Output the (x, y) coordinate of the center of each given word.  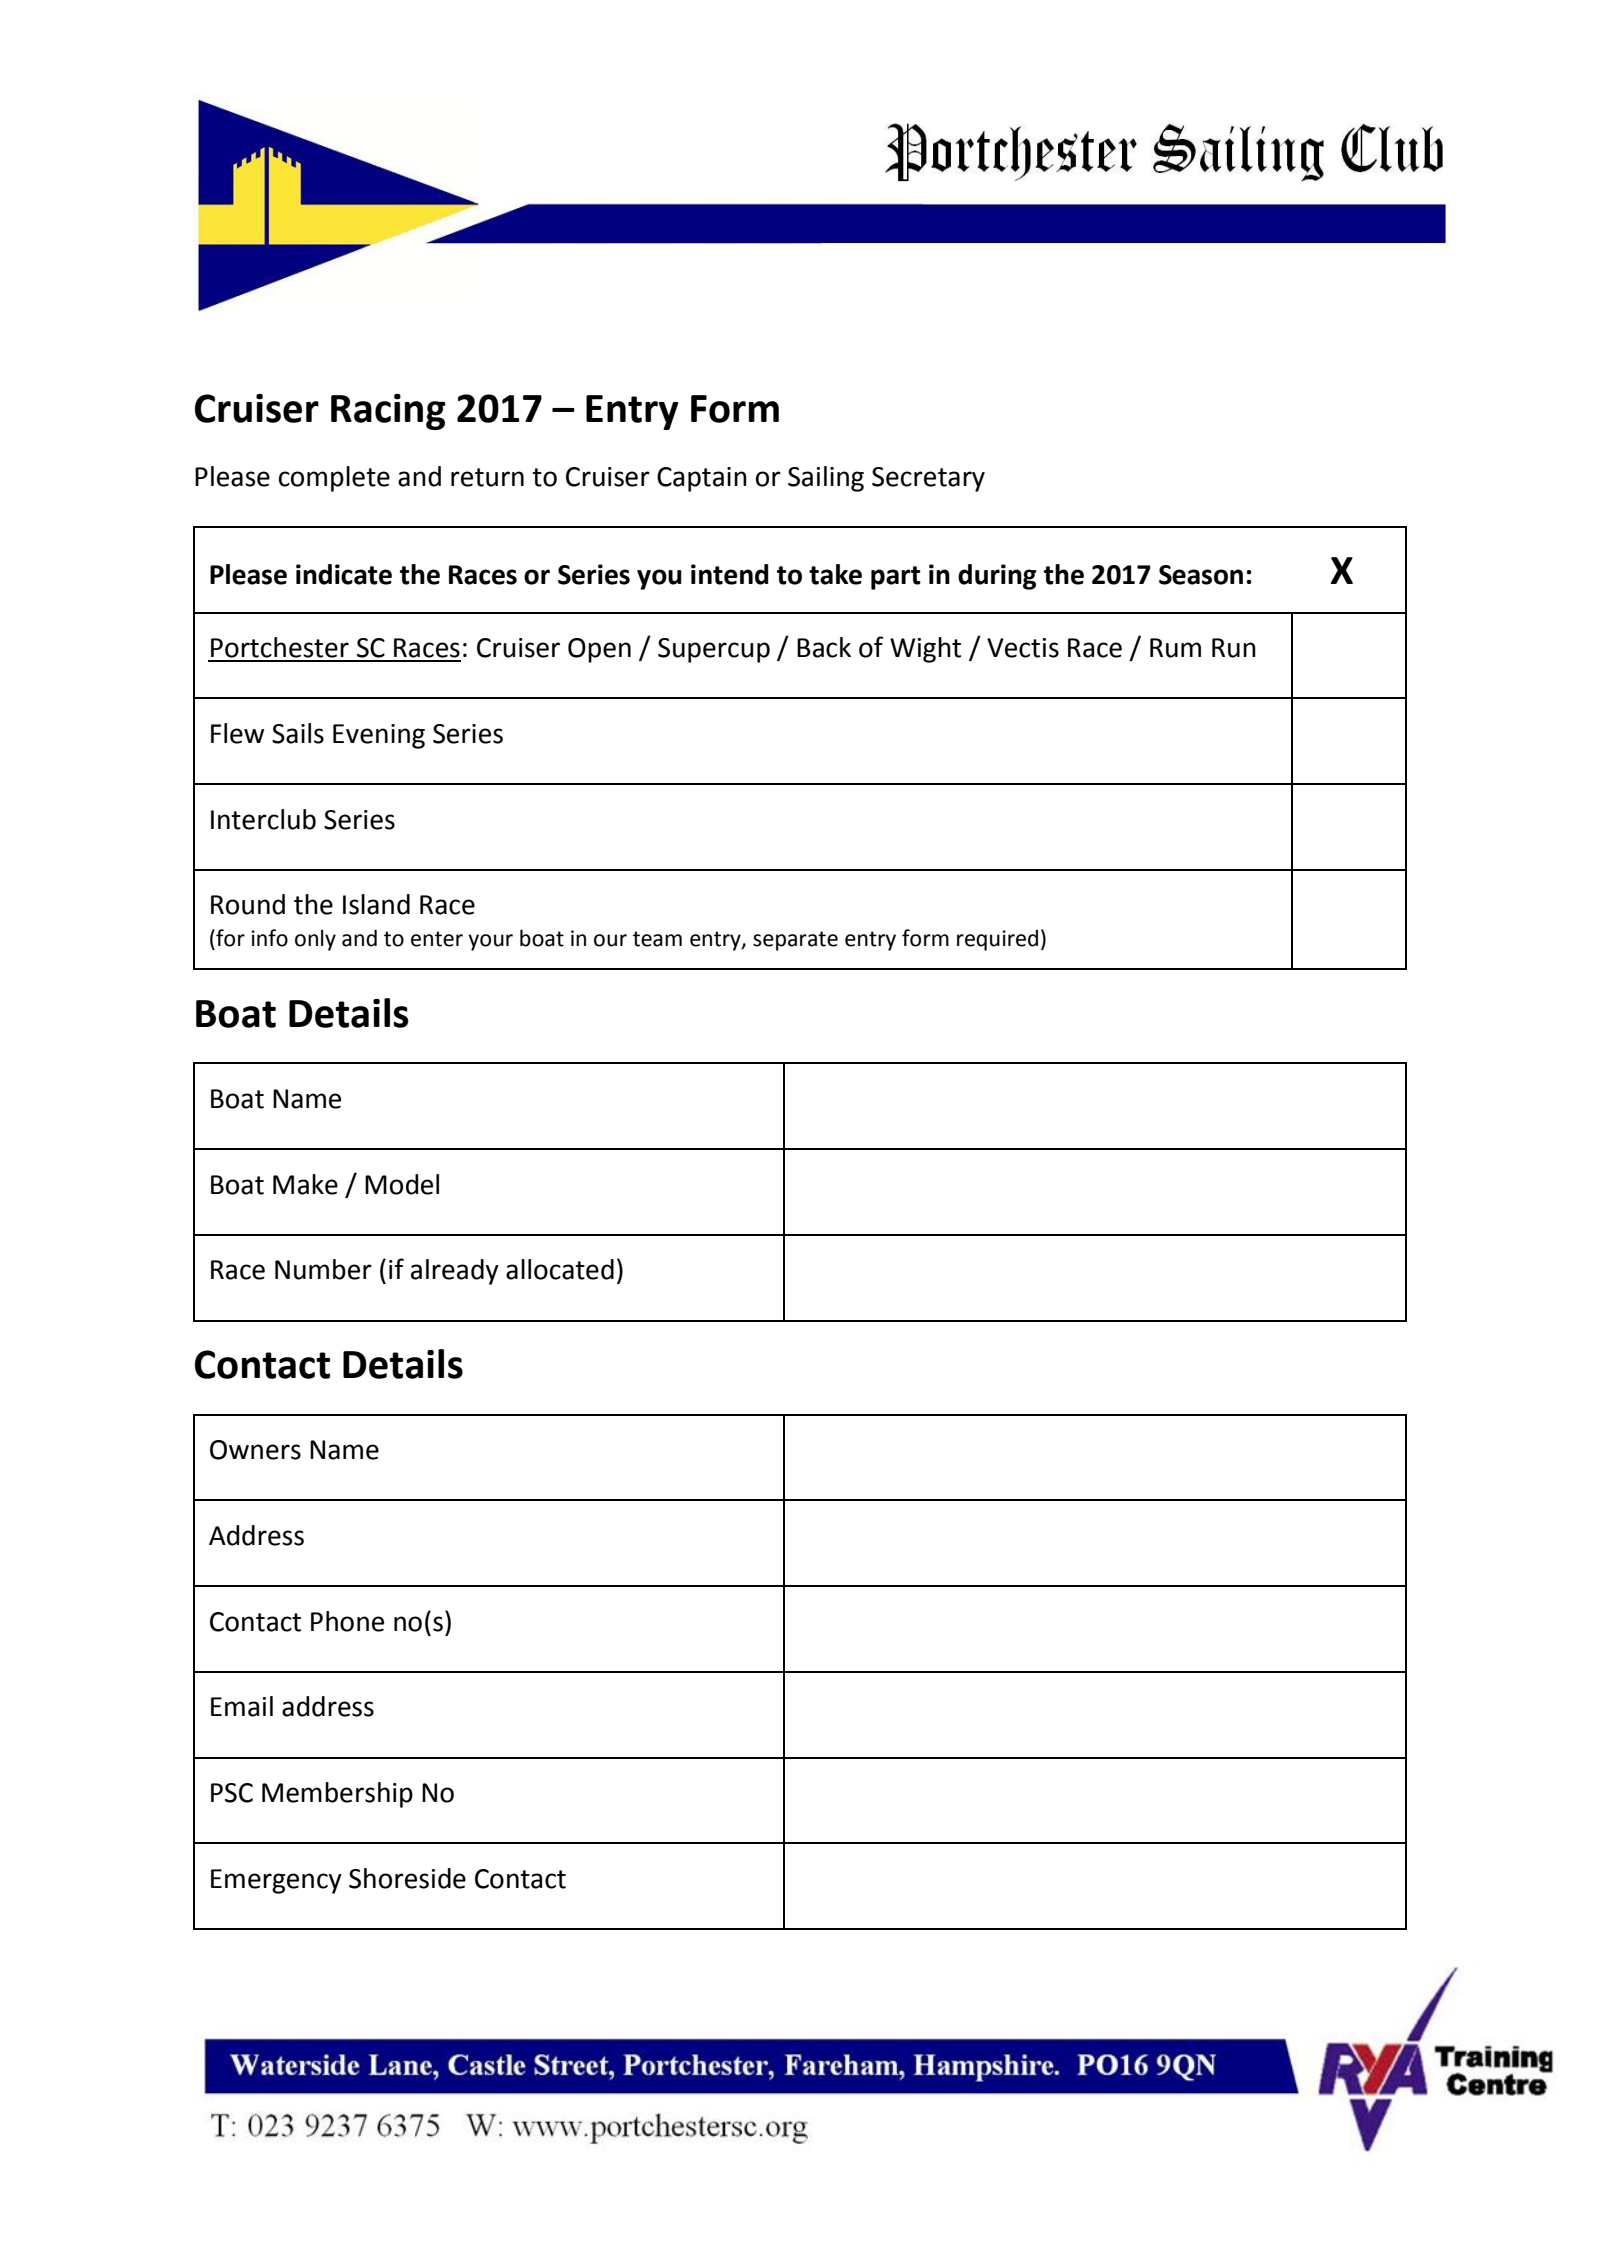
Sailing (826, 479)
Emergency (276, 1881)
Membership (337, 1795)
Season (1201, 575)
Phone (347, 1621)
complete (334, 479)
